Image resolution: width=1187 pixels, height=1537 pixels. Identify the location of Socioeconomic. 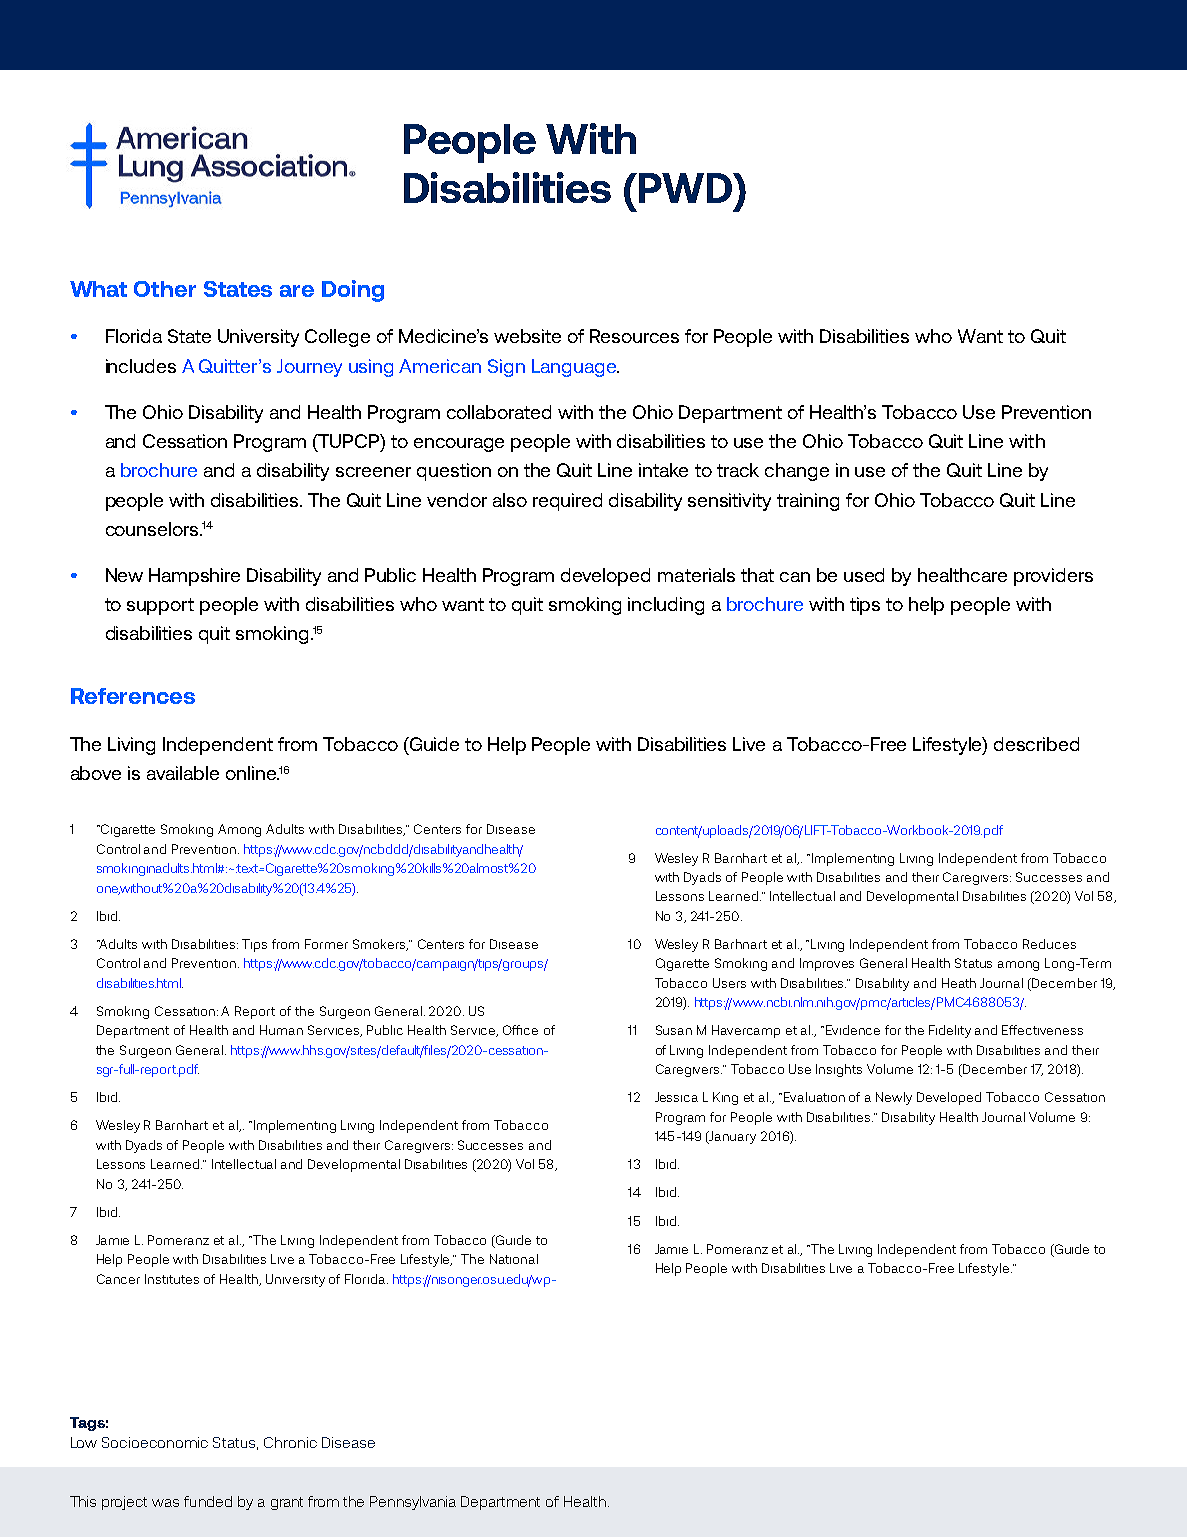
(155, 1442).
